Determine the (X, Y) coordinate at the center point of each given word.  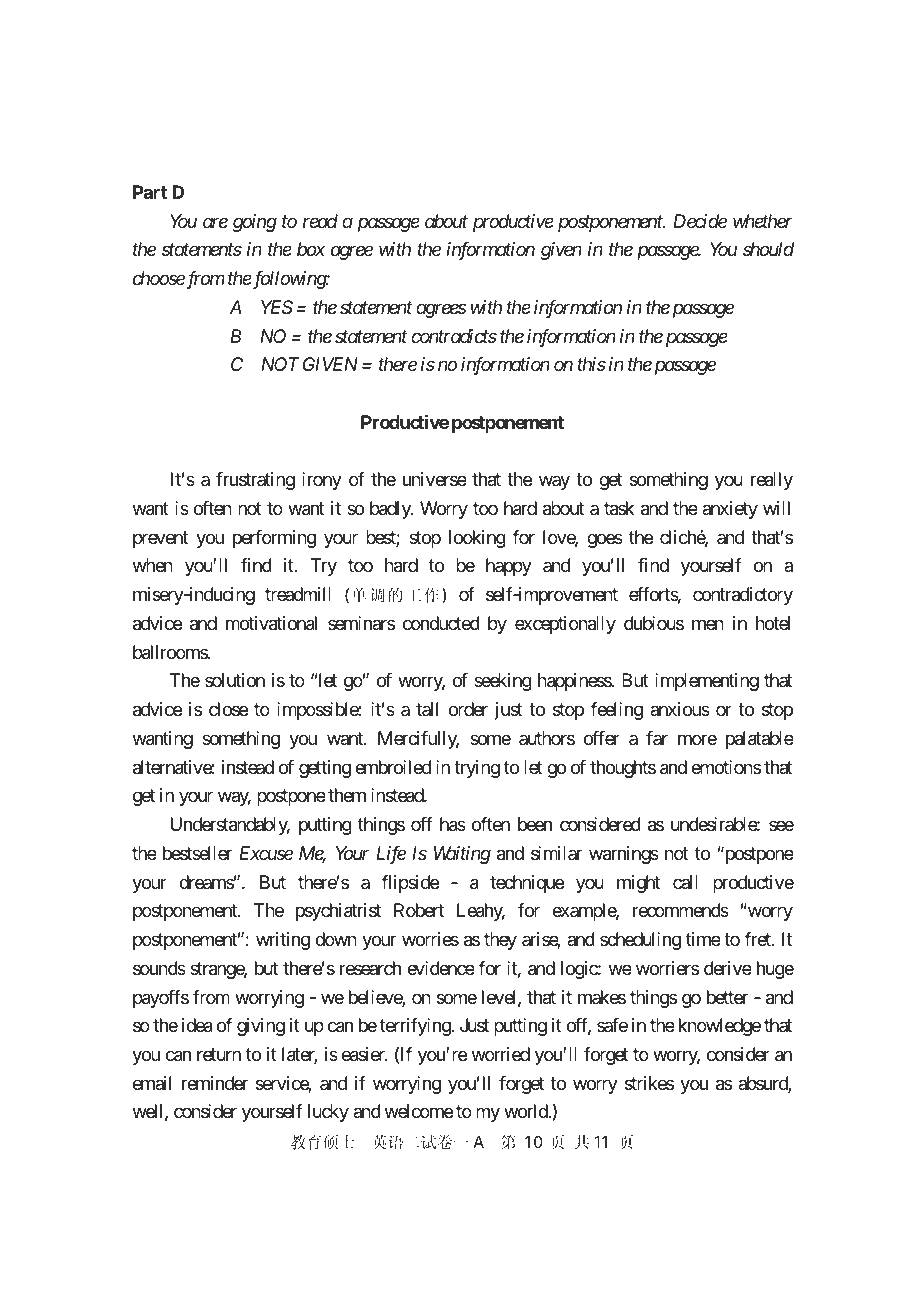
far (657, 738)
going (255, 223)
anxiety (730, 510)
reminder (215, 1083)
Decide (700, 221)
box (311, 249)
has (453, 824)
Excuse (266, 853)
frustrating (255, 481)
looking (477, 539)
